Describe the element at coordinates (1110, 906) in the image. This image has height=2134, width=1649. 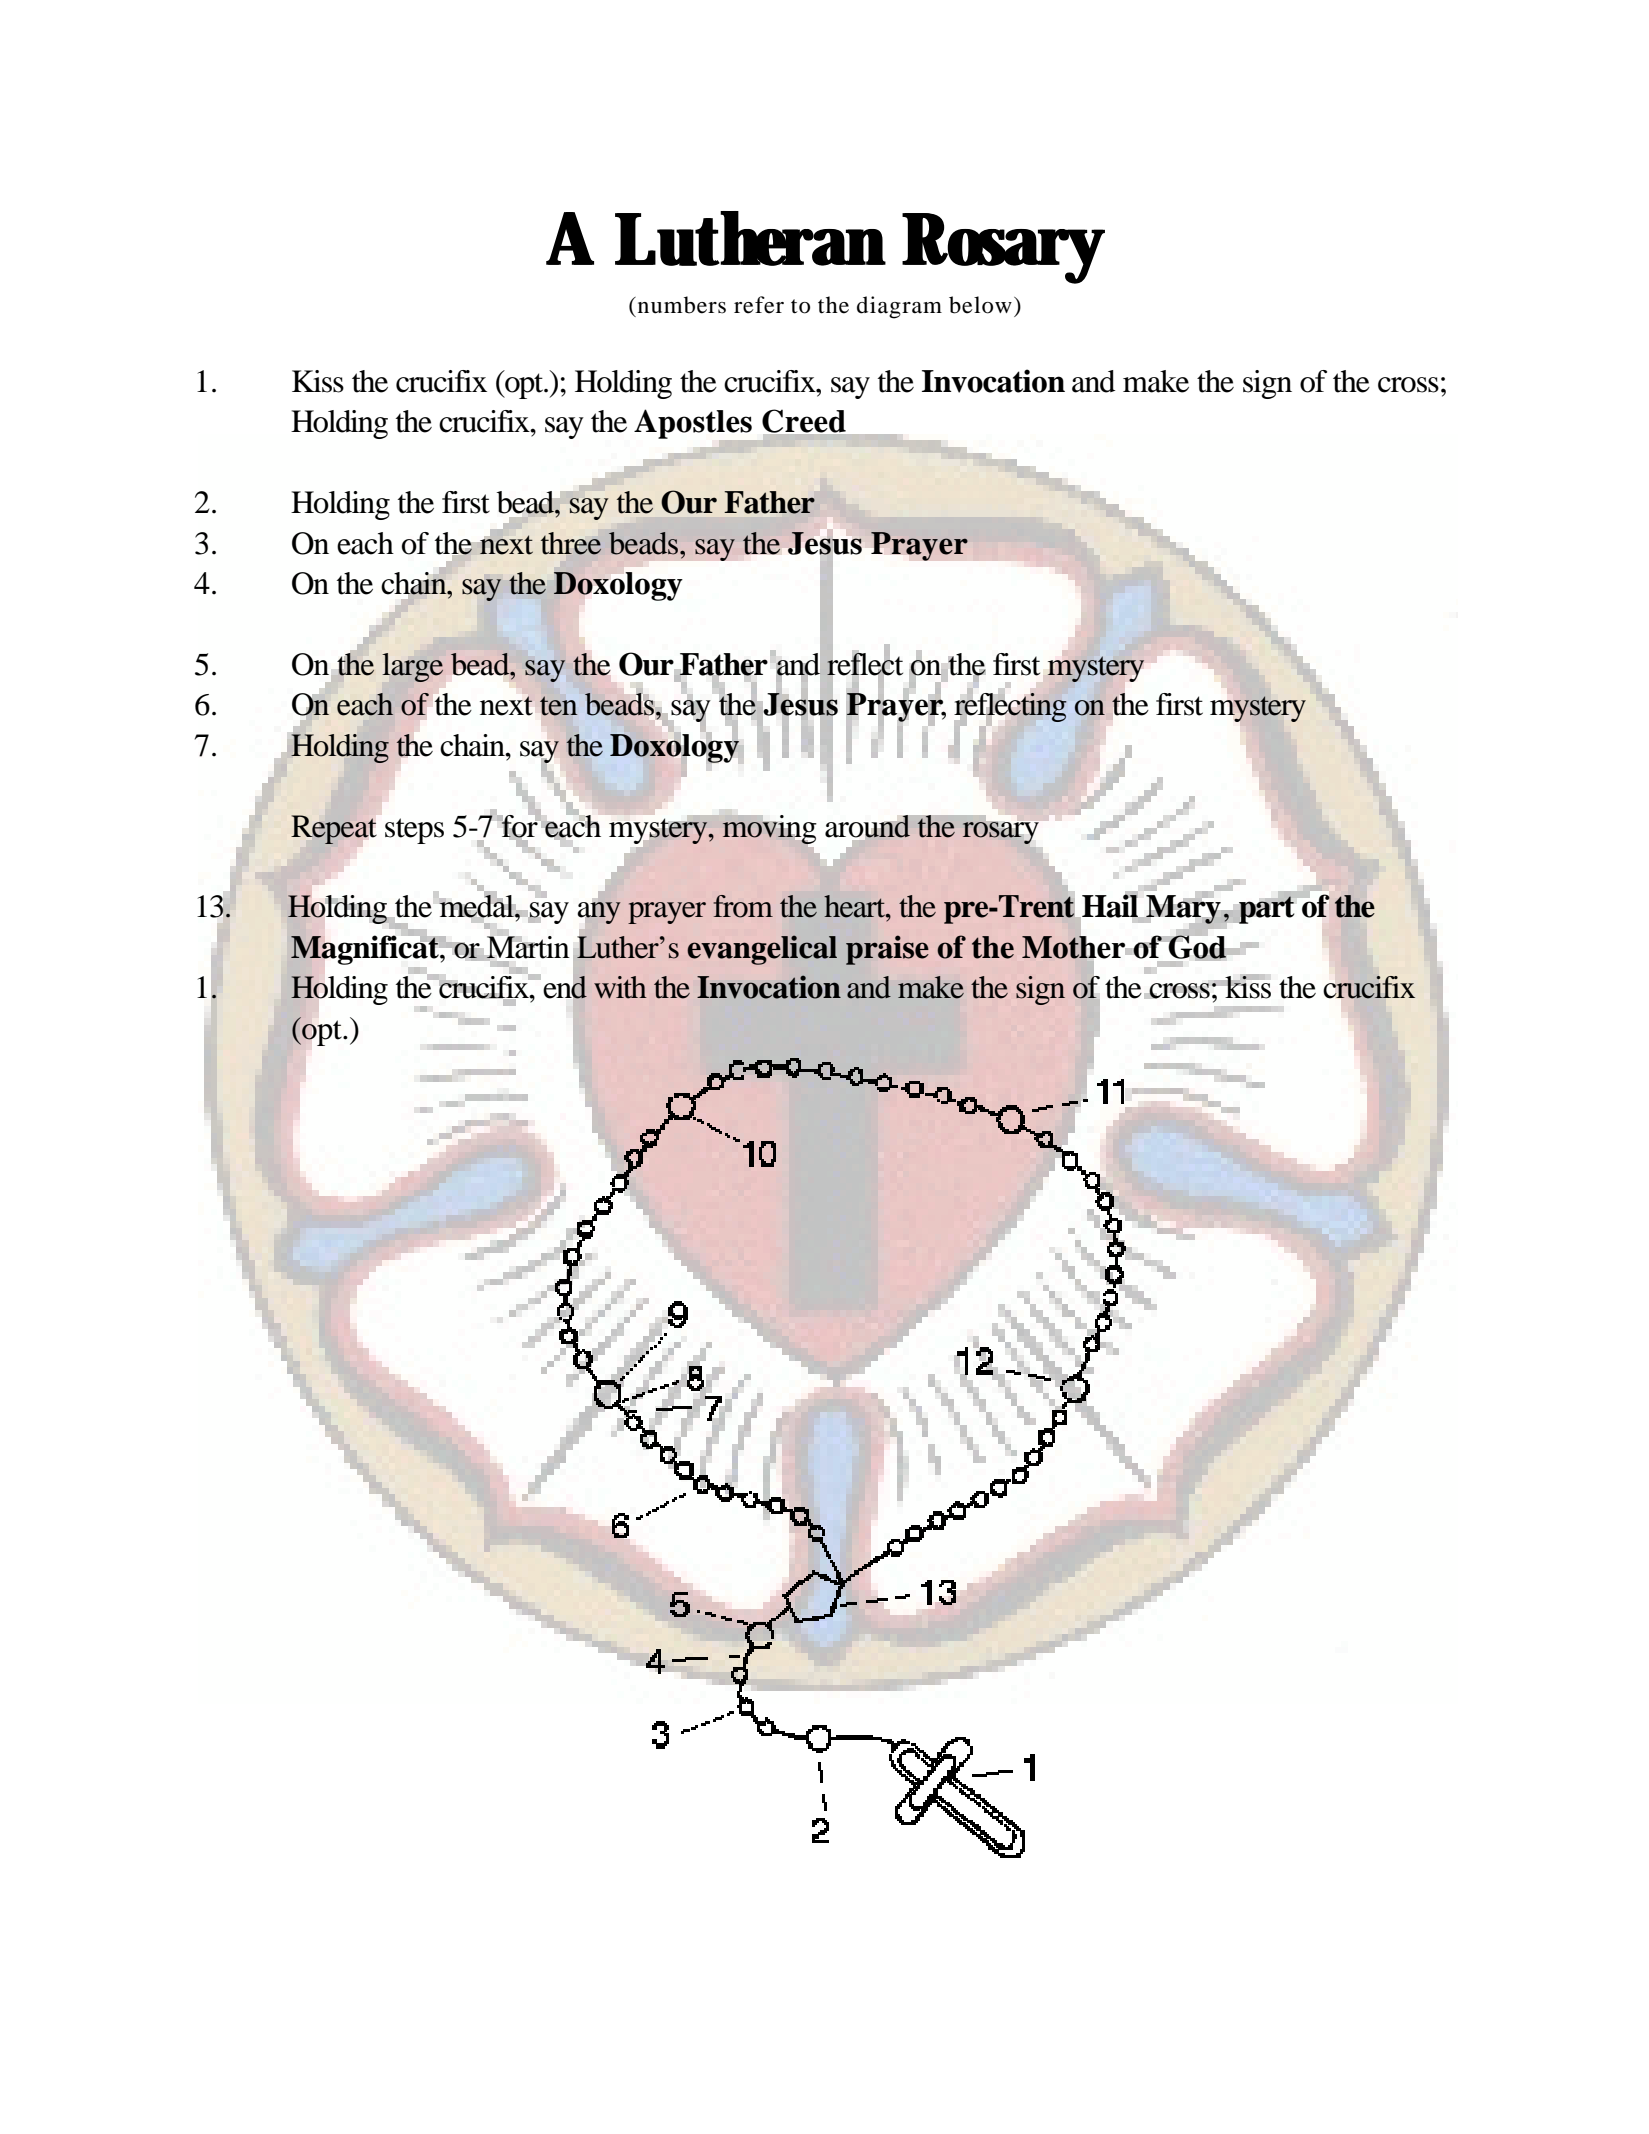
I see `Hail` at that location.
